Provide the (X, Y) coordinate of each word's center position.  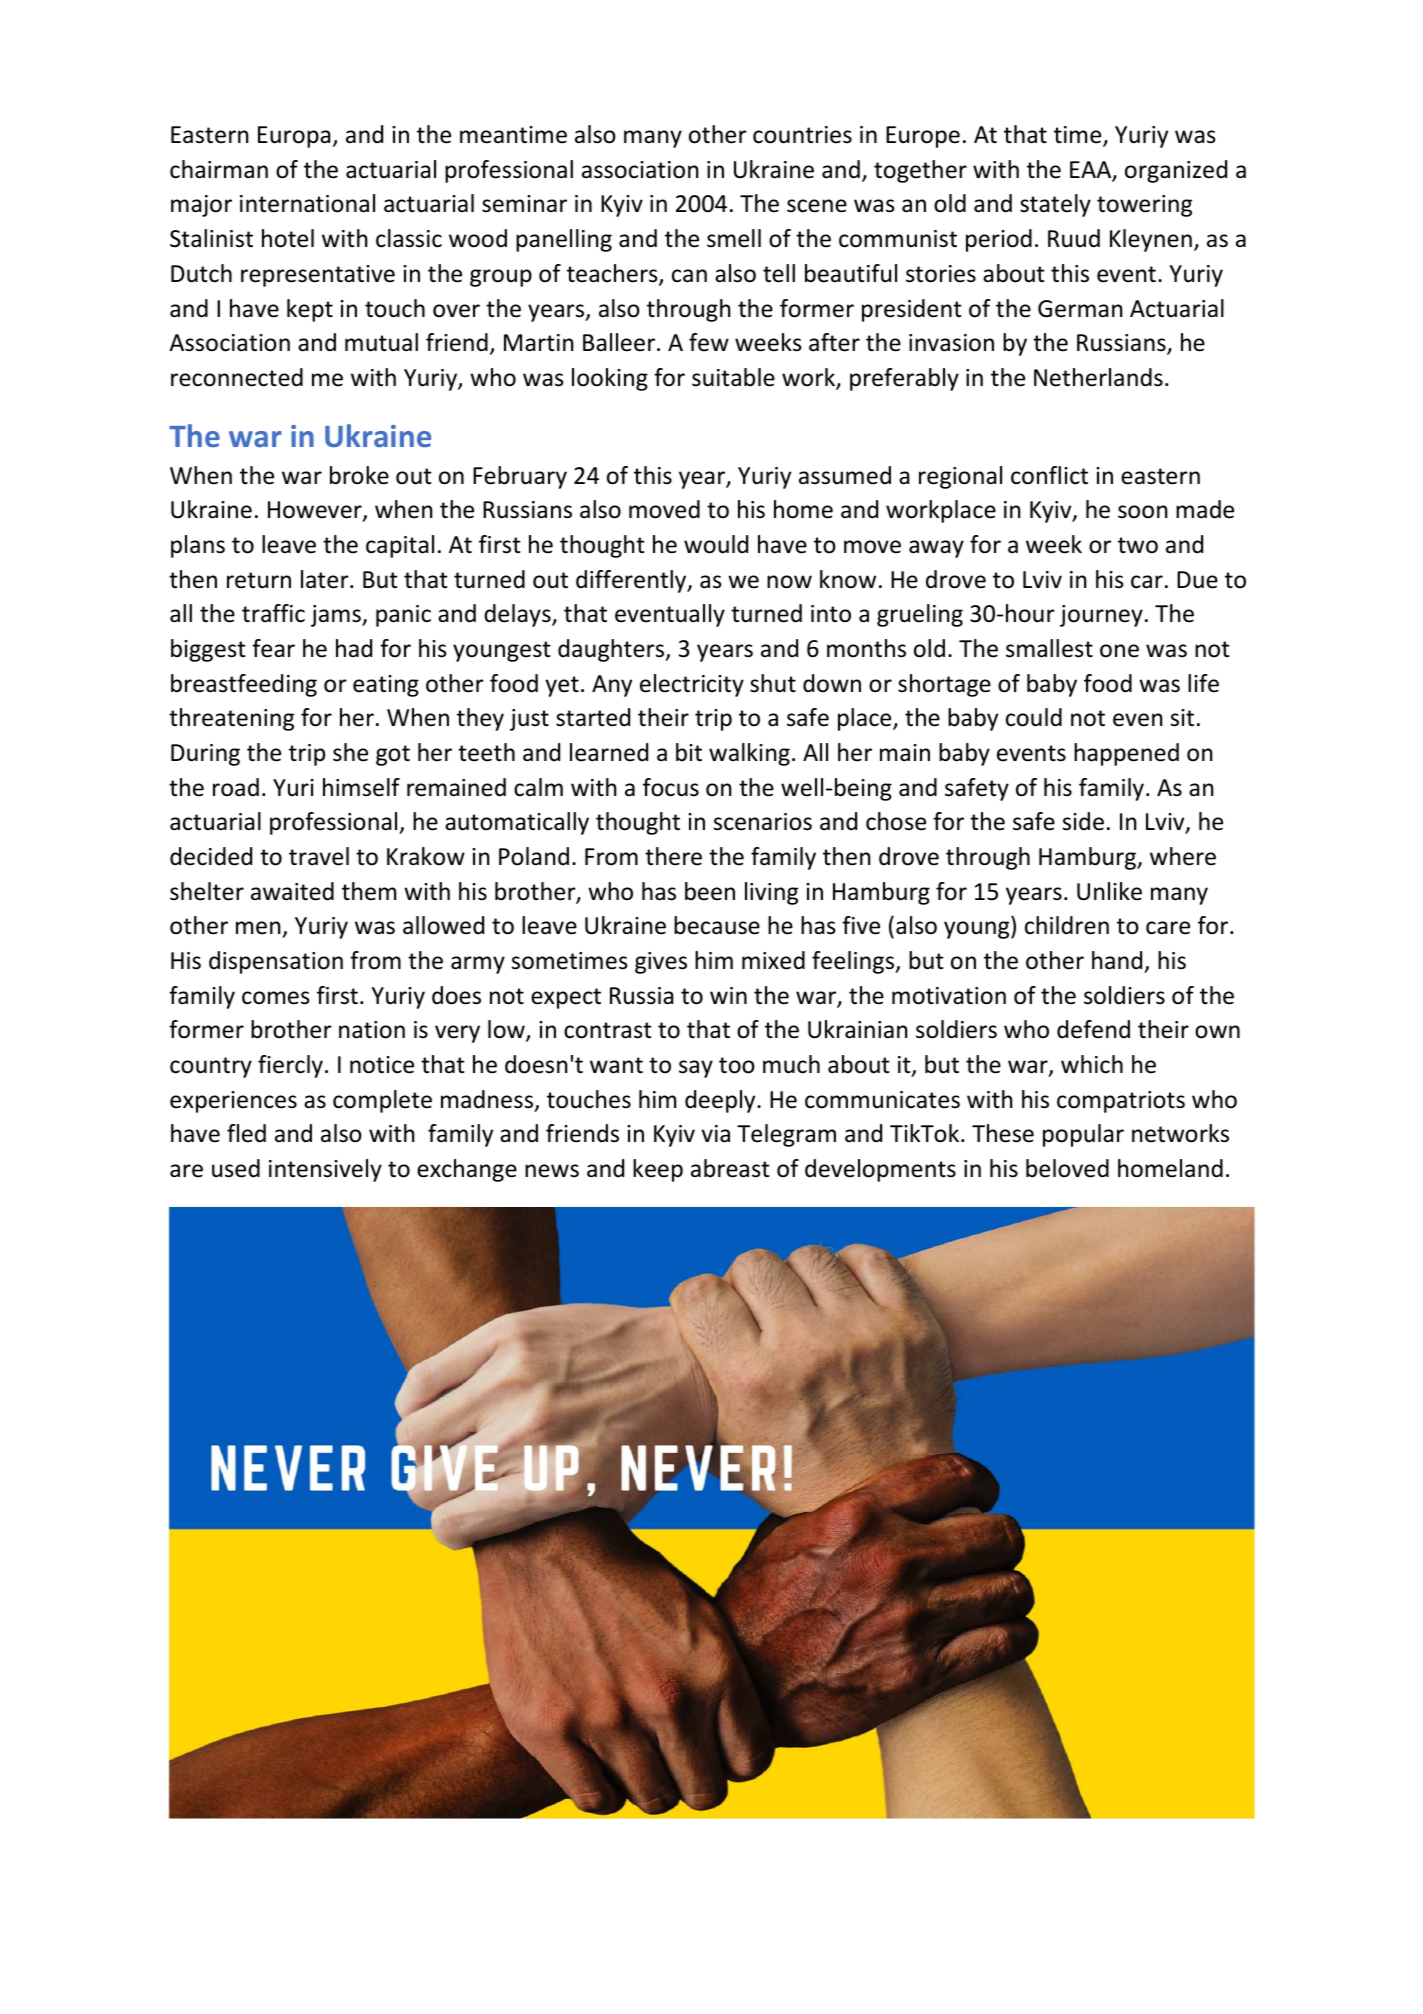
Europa (294, 137)
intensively (325, 1170)
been (710, 891)
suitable (733, 377)
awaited (292, 891)
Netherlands (1098, 377)
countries (802, 135)
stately (1055, 205)
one (1119, 651)
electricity (692, 685)
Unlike (1109, 891)
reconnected (237, 377)
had (354, 648)
